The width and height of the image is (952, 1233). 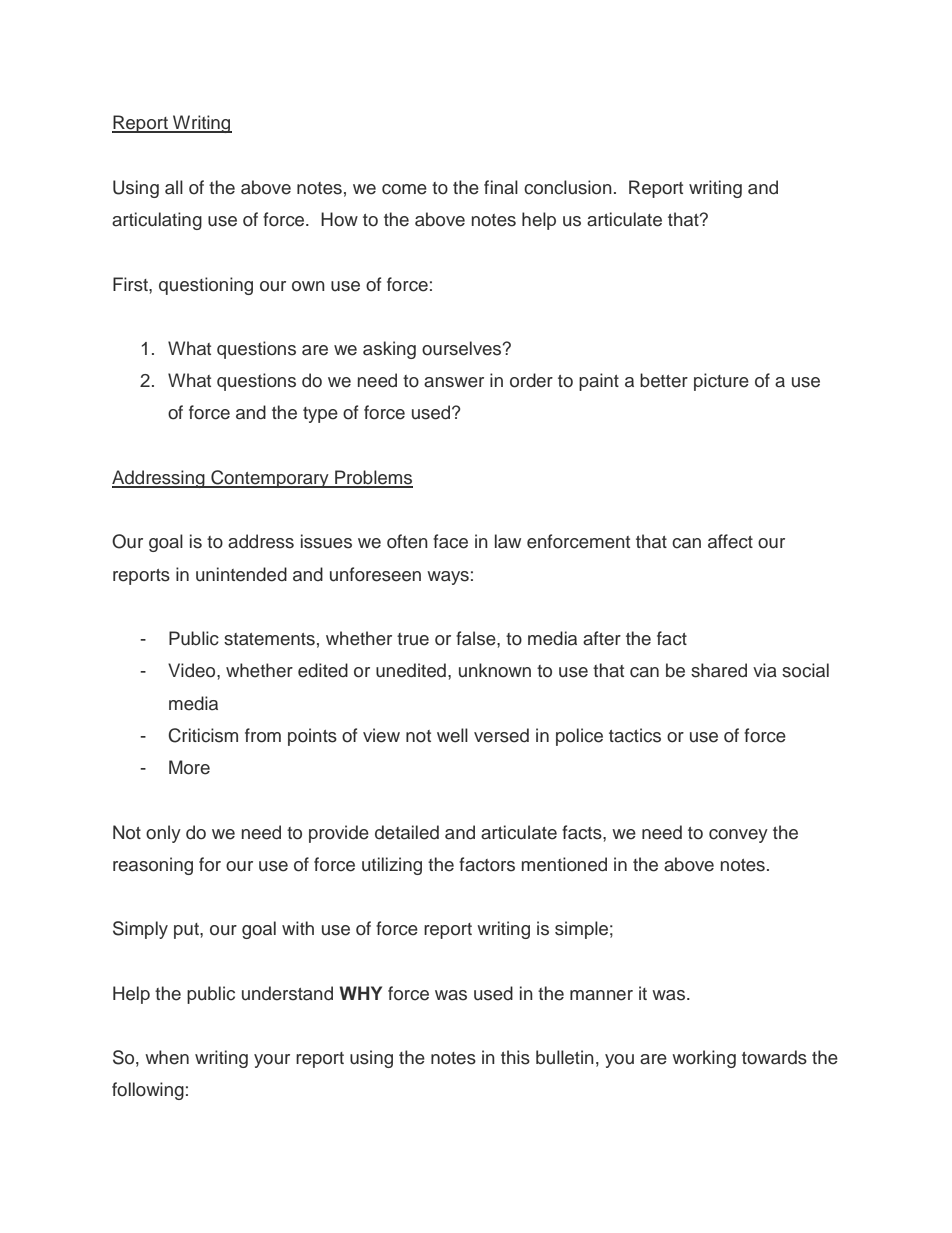 What do you see at coordinates (501, 187) in the image?
I see `final` at bounding box center [501, 187].
